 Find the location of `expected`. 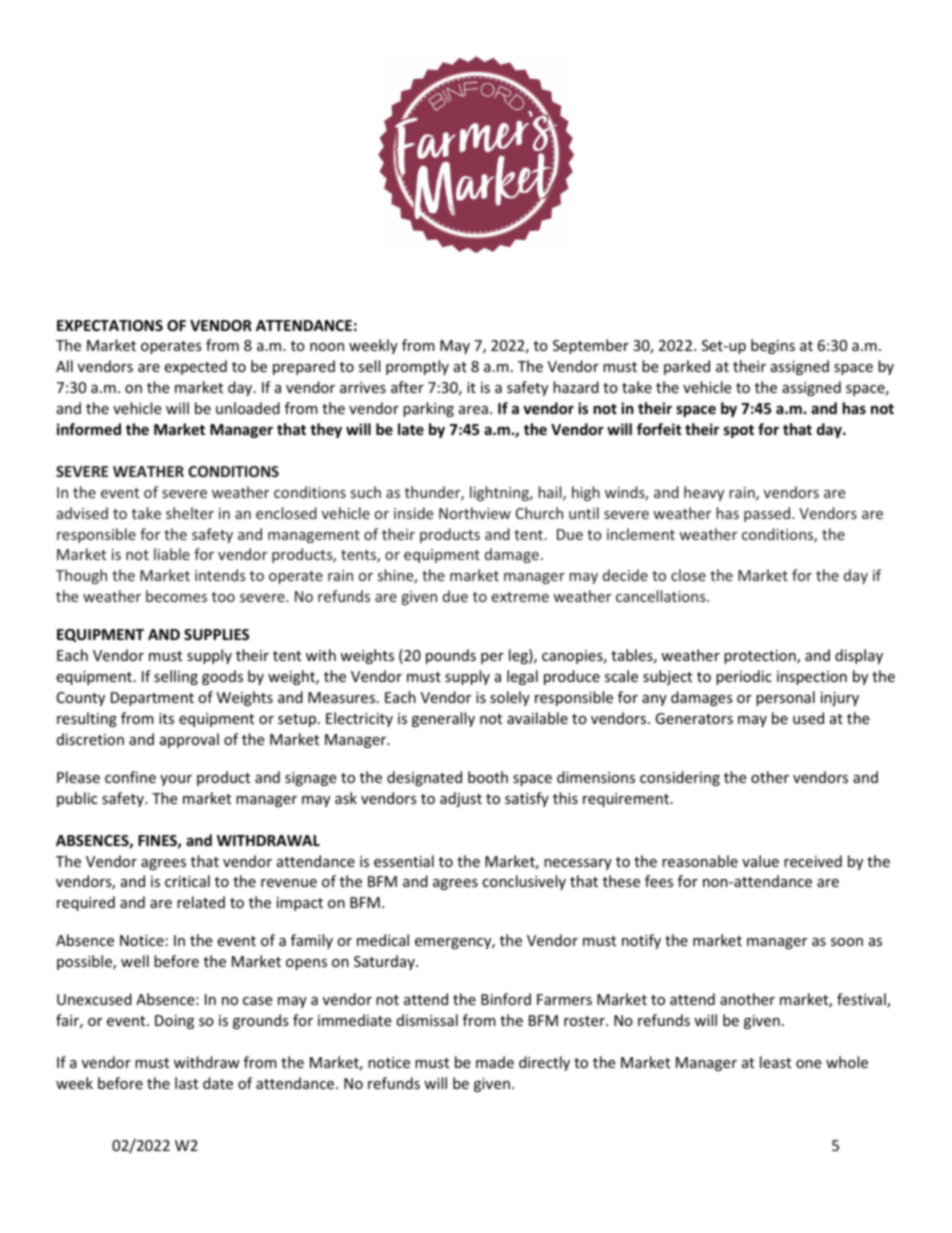

expected is located at coordinates (195, 367).
